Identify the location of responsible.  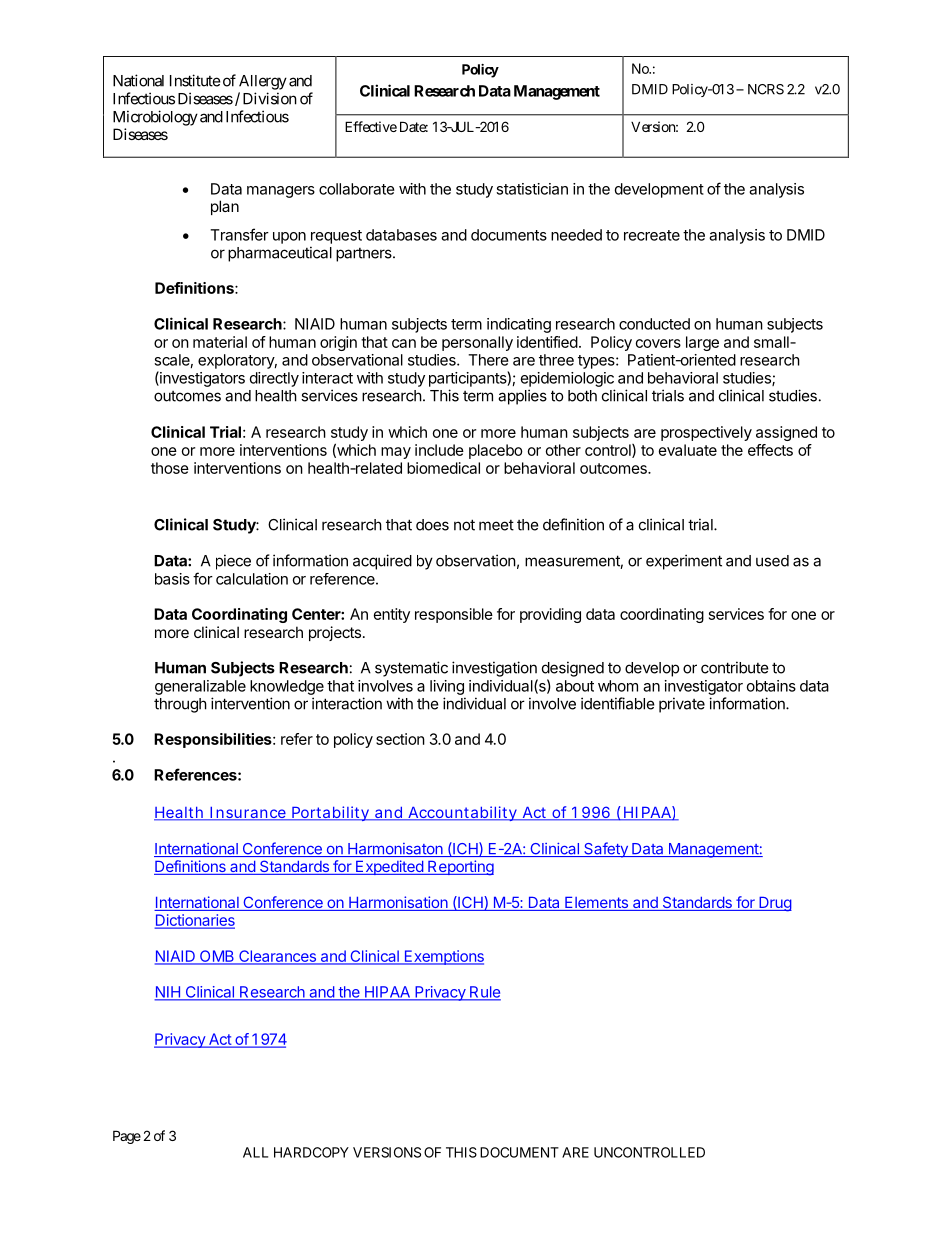
(454, 615).
